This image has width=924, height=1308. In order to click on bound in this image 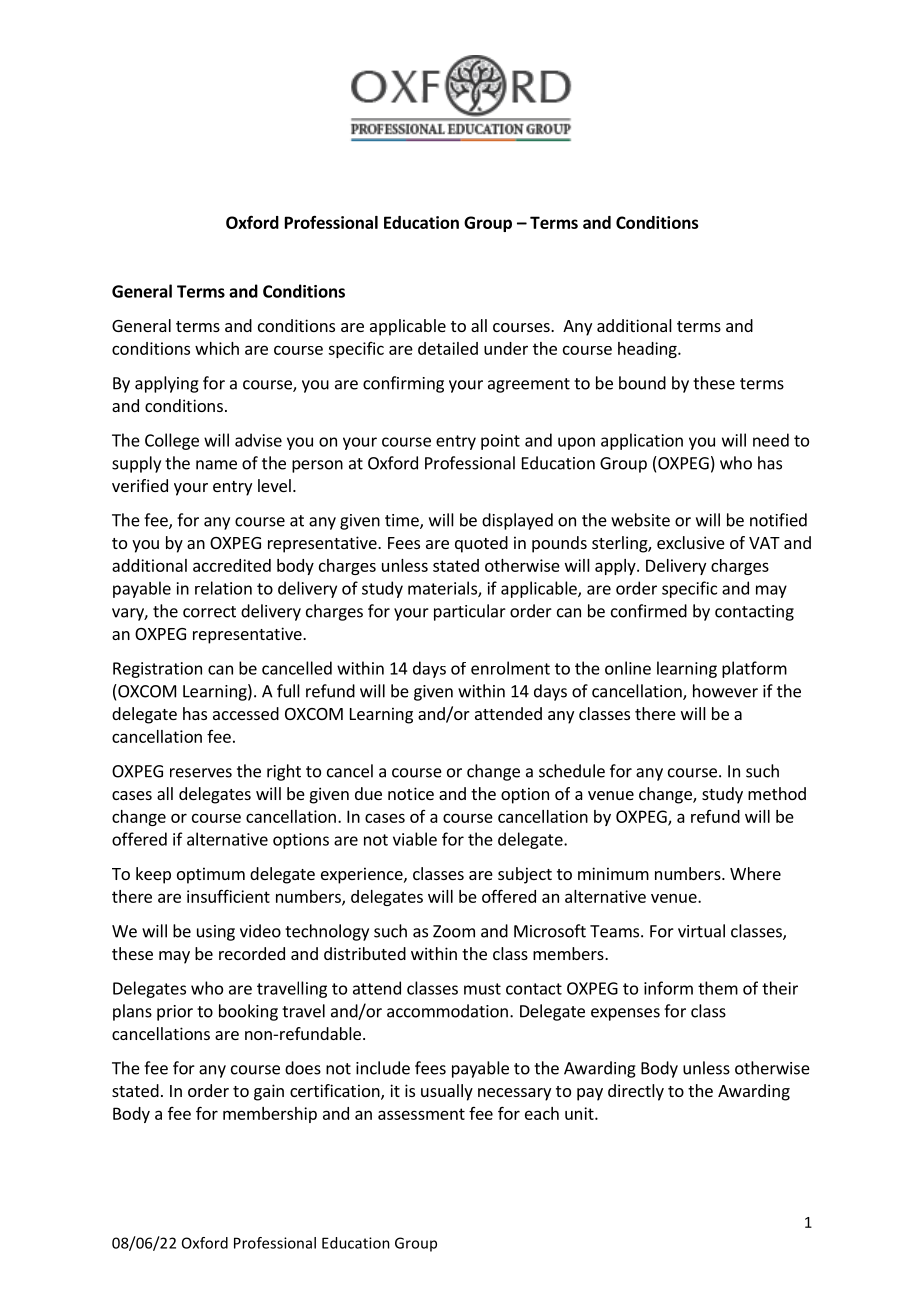, I will do `click(642, 383)`.
